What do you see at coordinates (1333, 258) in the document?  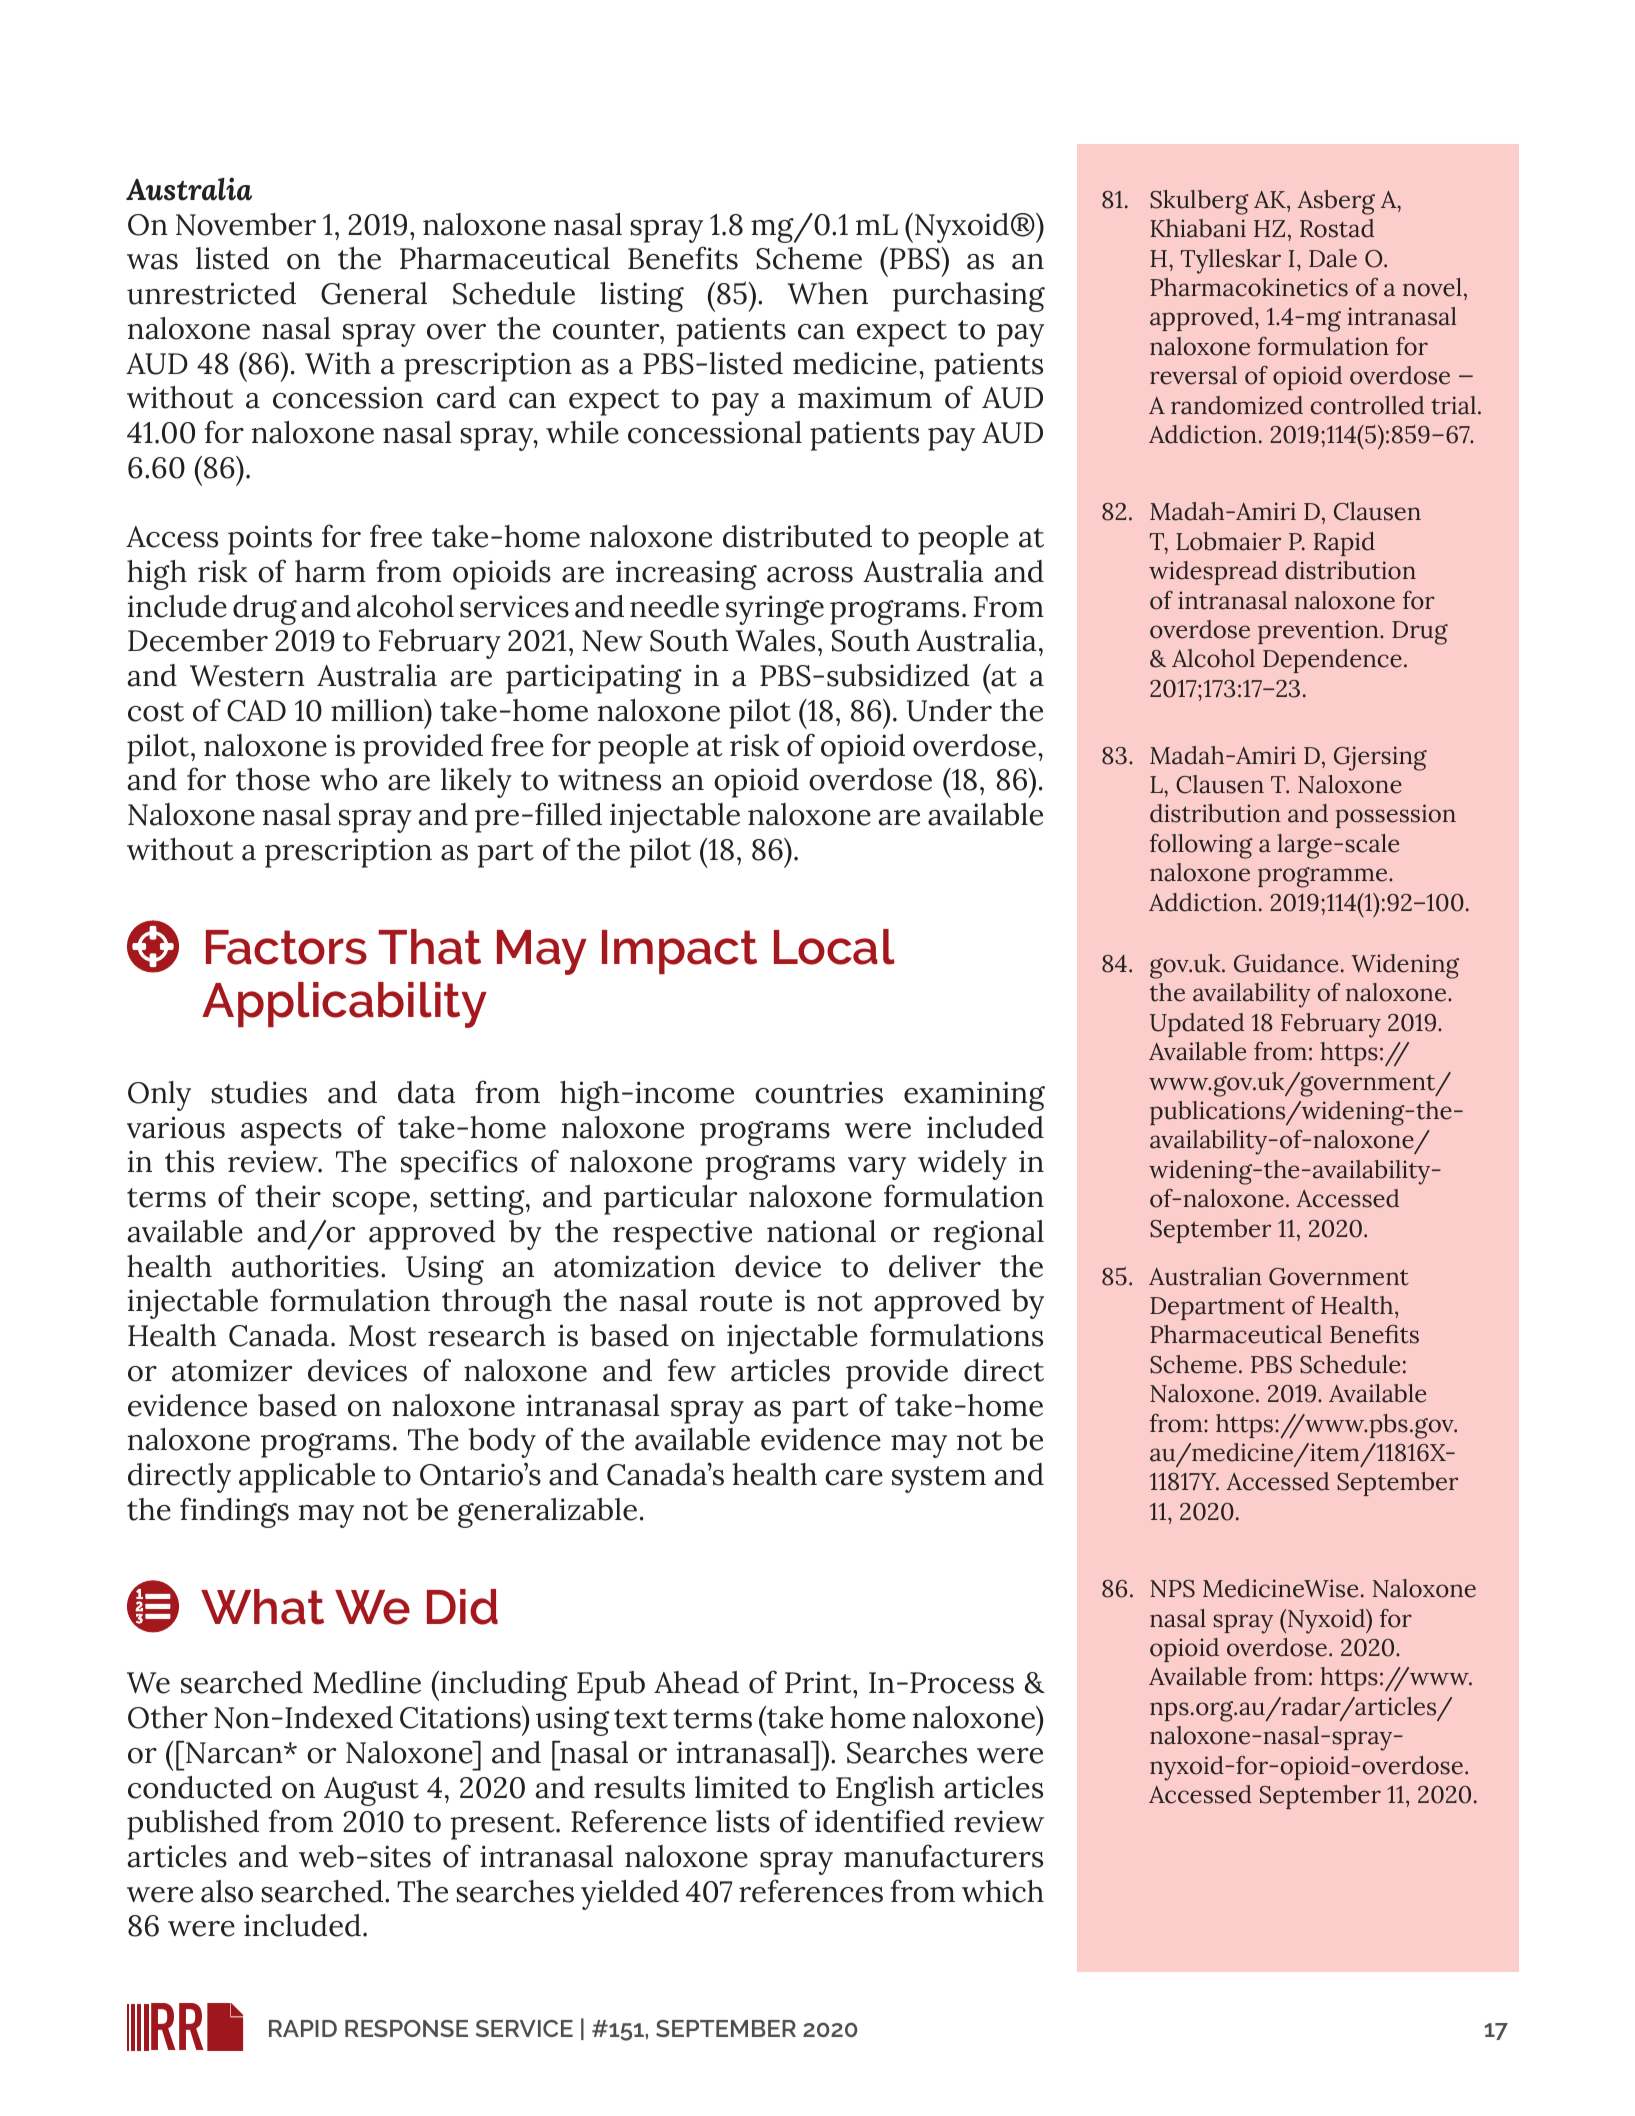 I see `Dale` at bounding box center [1333, 258].
